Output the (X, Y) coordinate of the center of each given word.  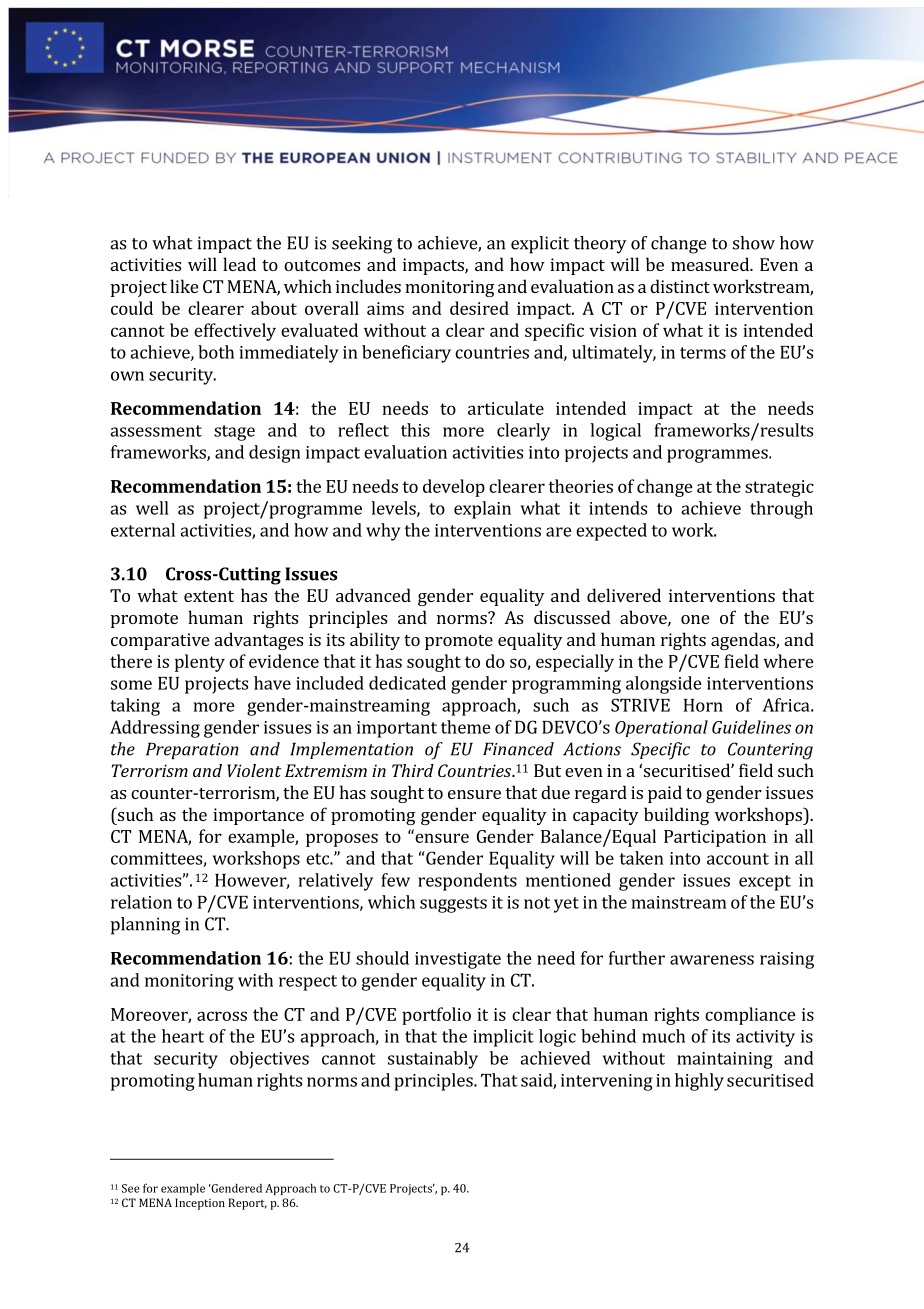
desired (479, 308)
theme (466, 727)
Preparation (192, 751)
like (184, 286)
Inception (200, 1204)
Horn (703, 705)
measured (711, 264)
